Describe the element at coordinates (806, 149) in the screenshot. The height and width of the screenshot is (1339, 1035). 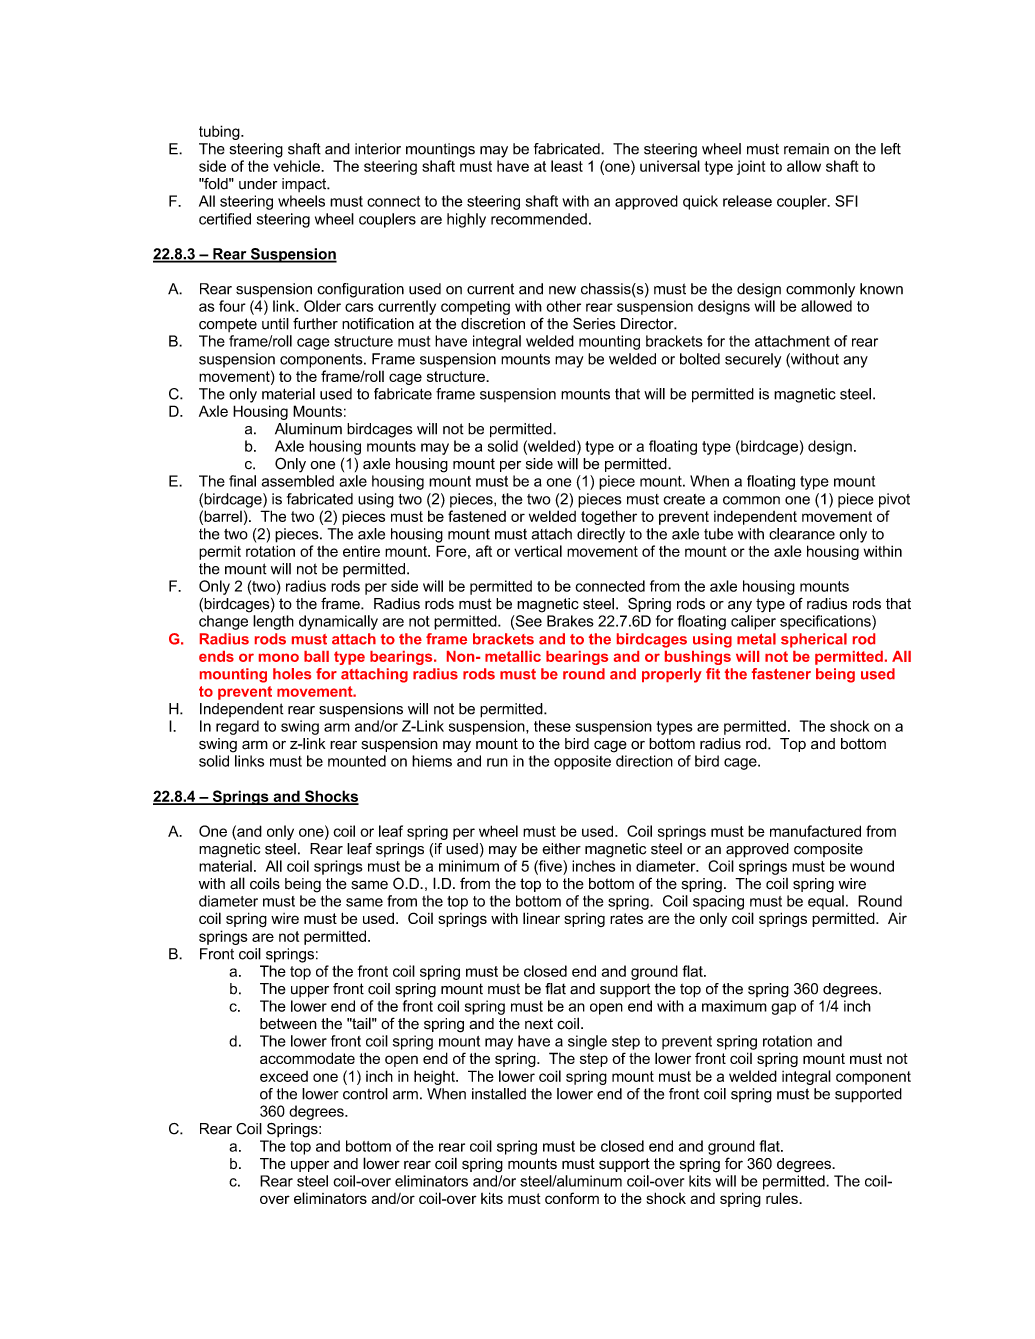
I see `remain` at that location.
